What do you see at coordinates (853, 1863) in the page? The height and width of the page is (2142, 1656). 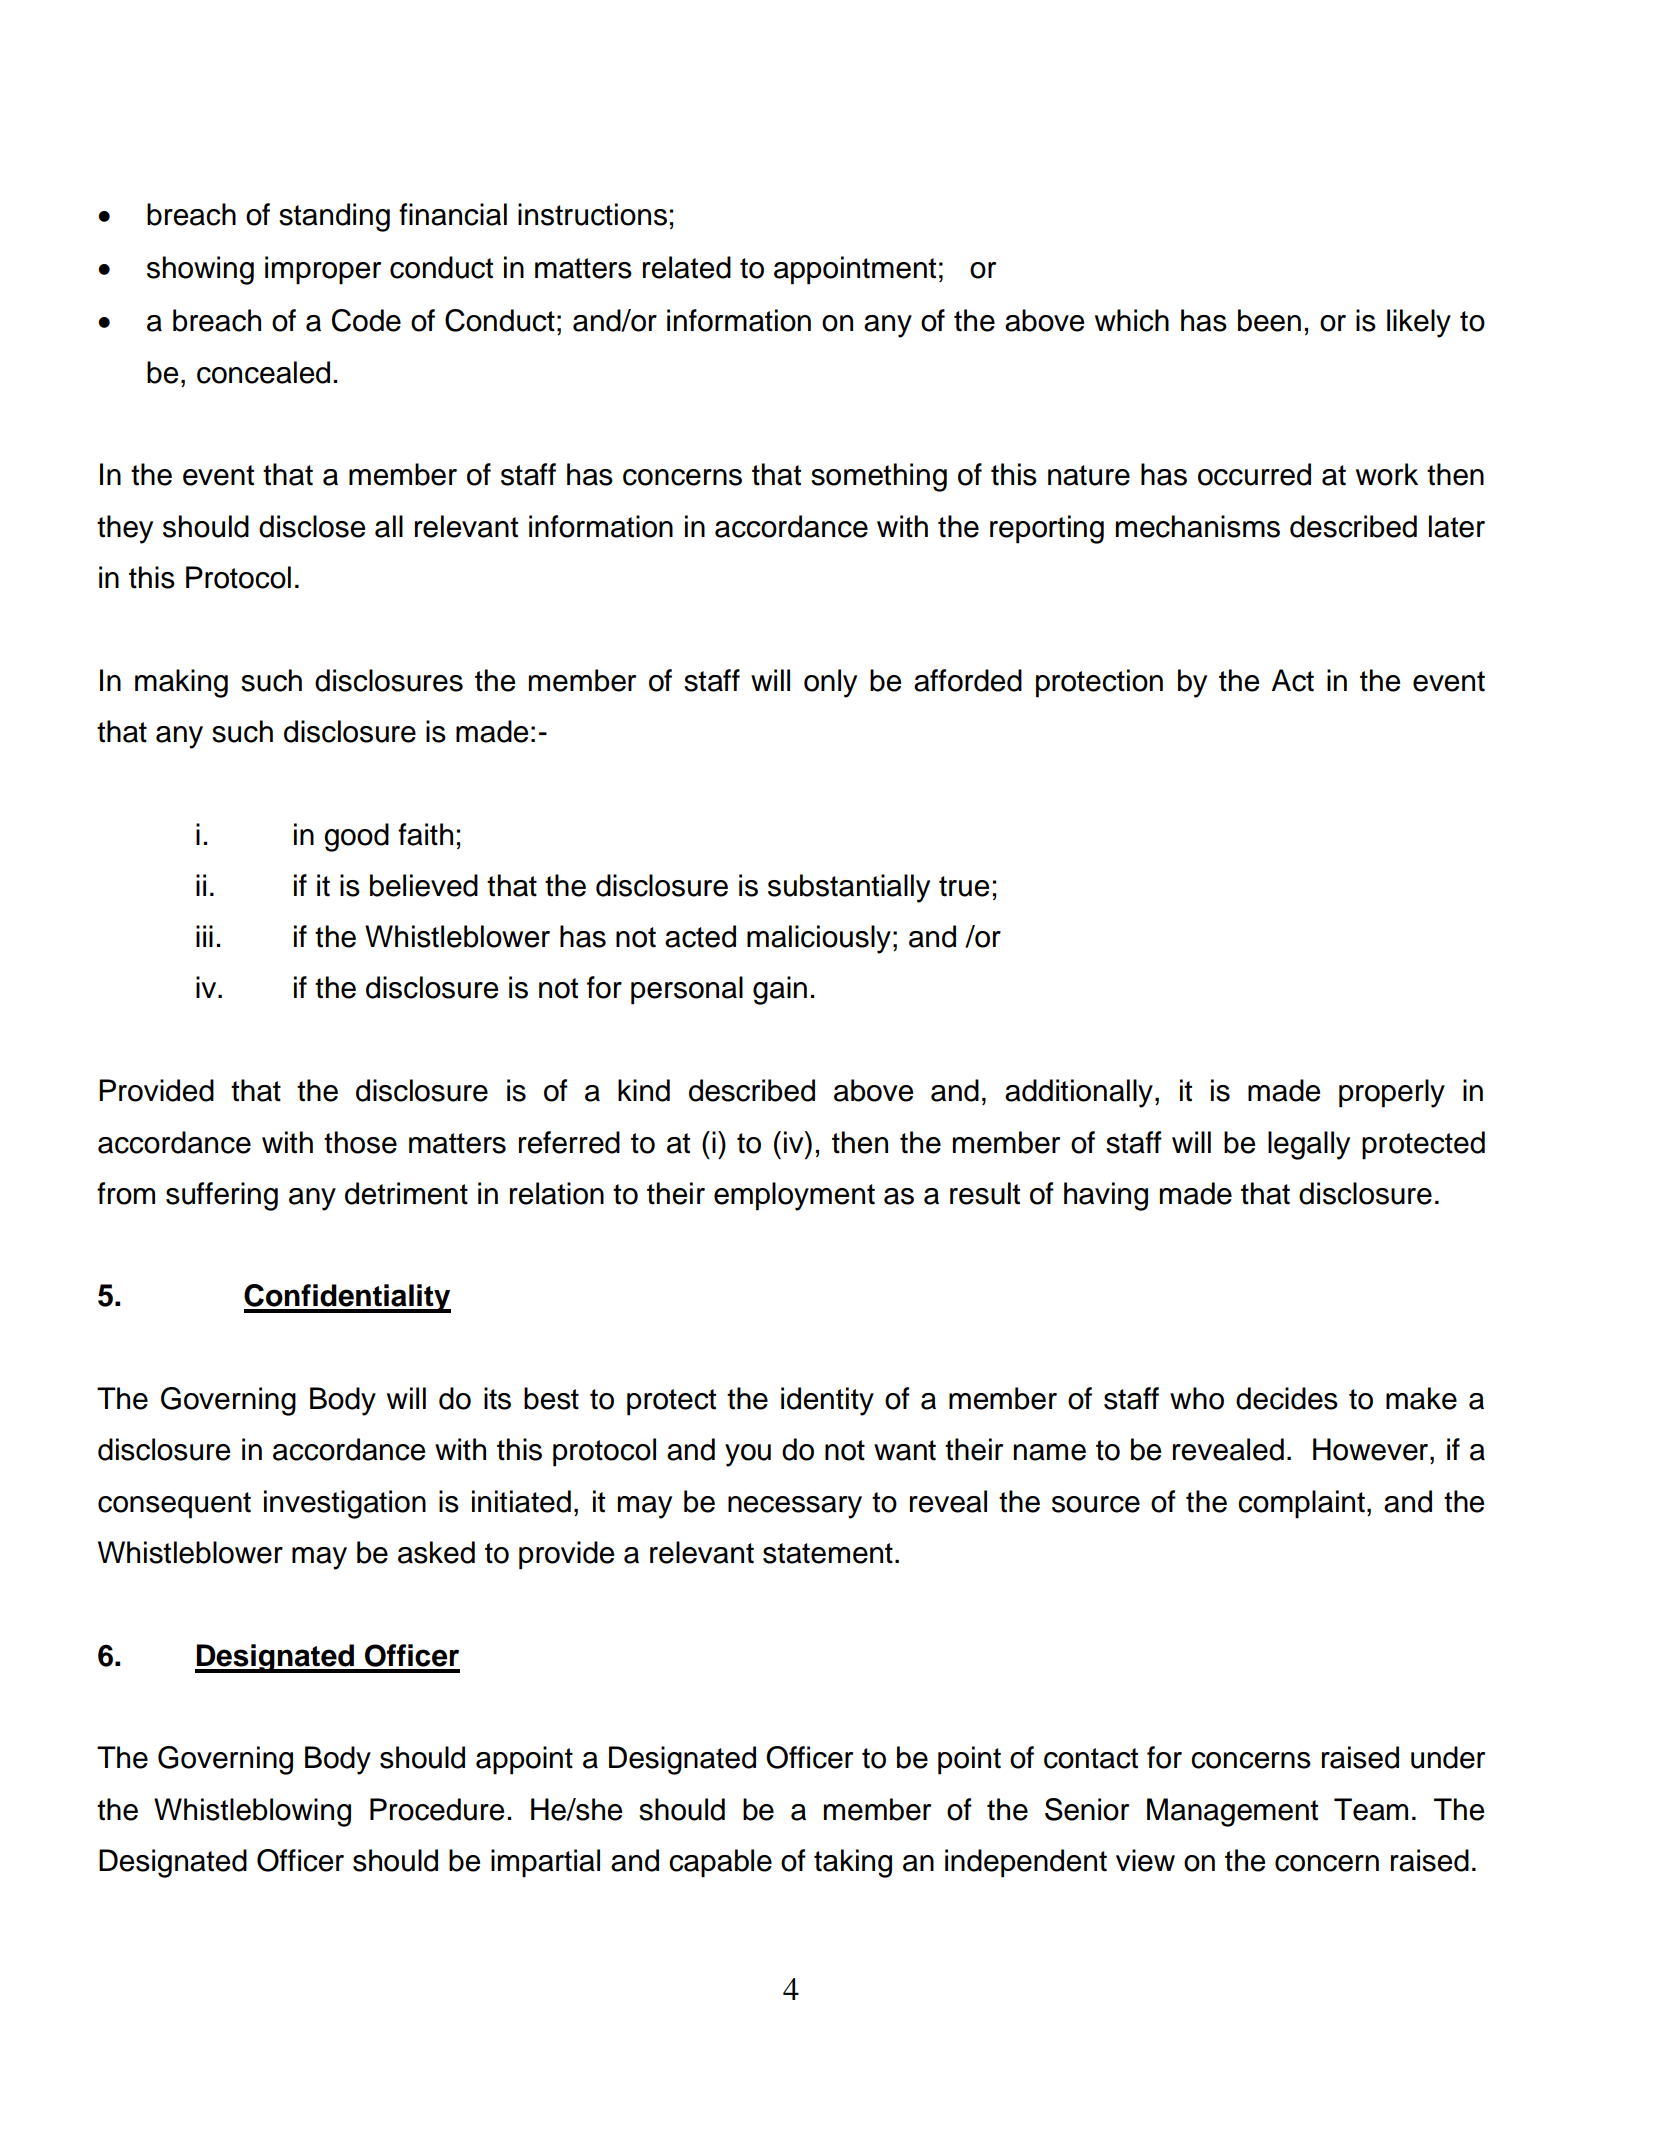 I see `taking` at bounding box center [853, 1863].
